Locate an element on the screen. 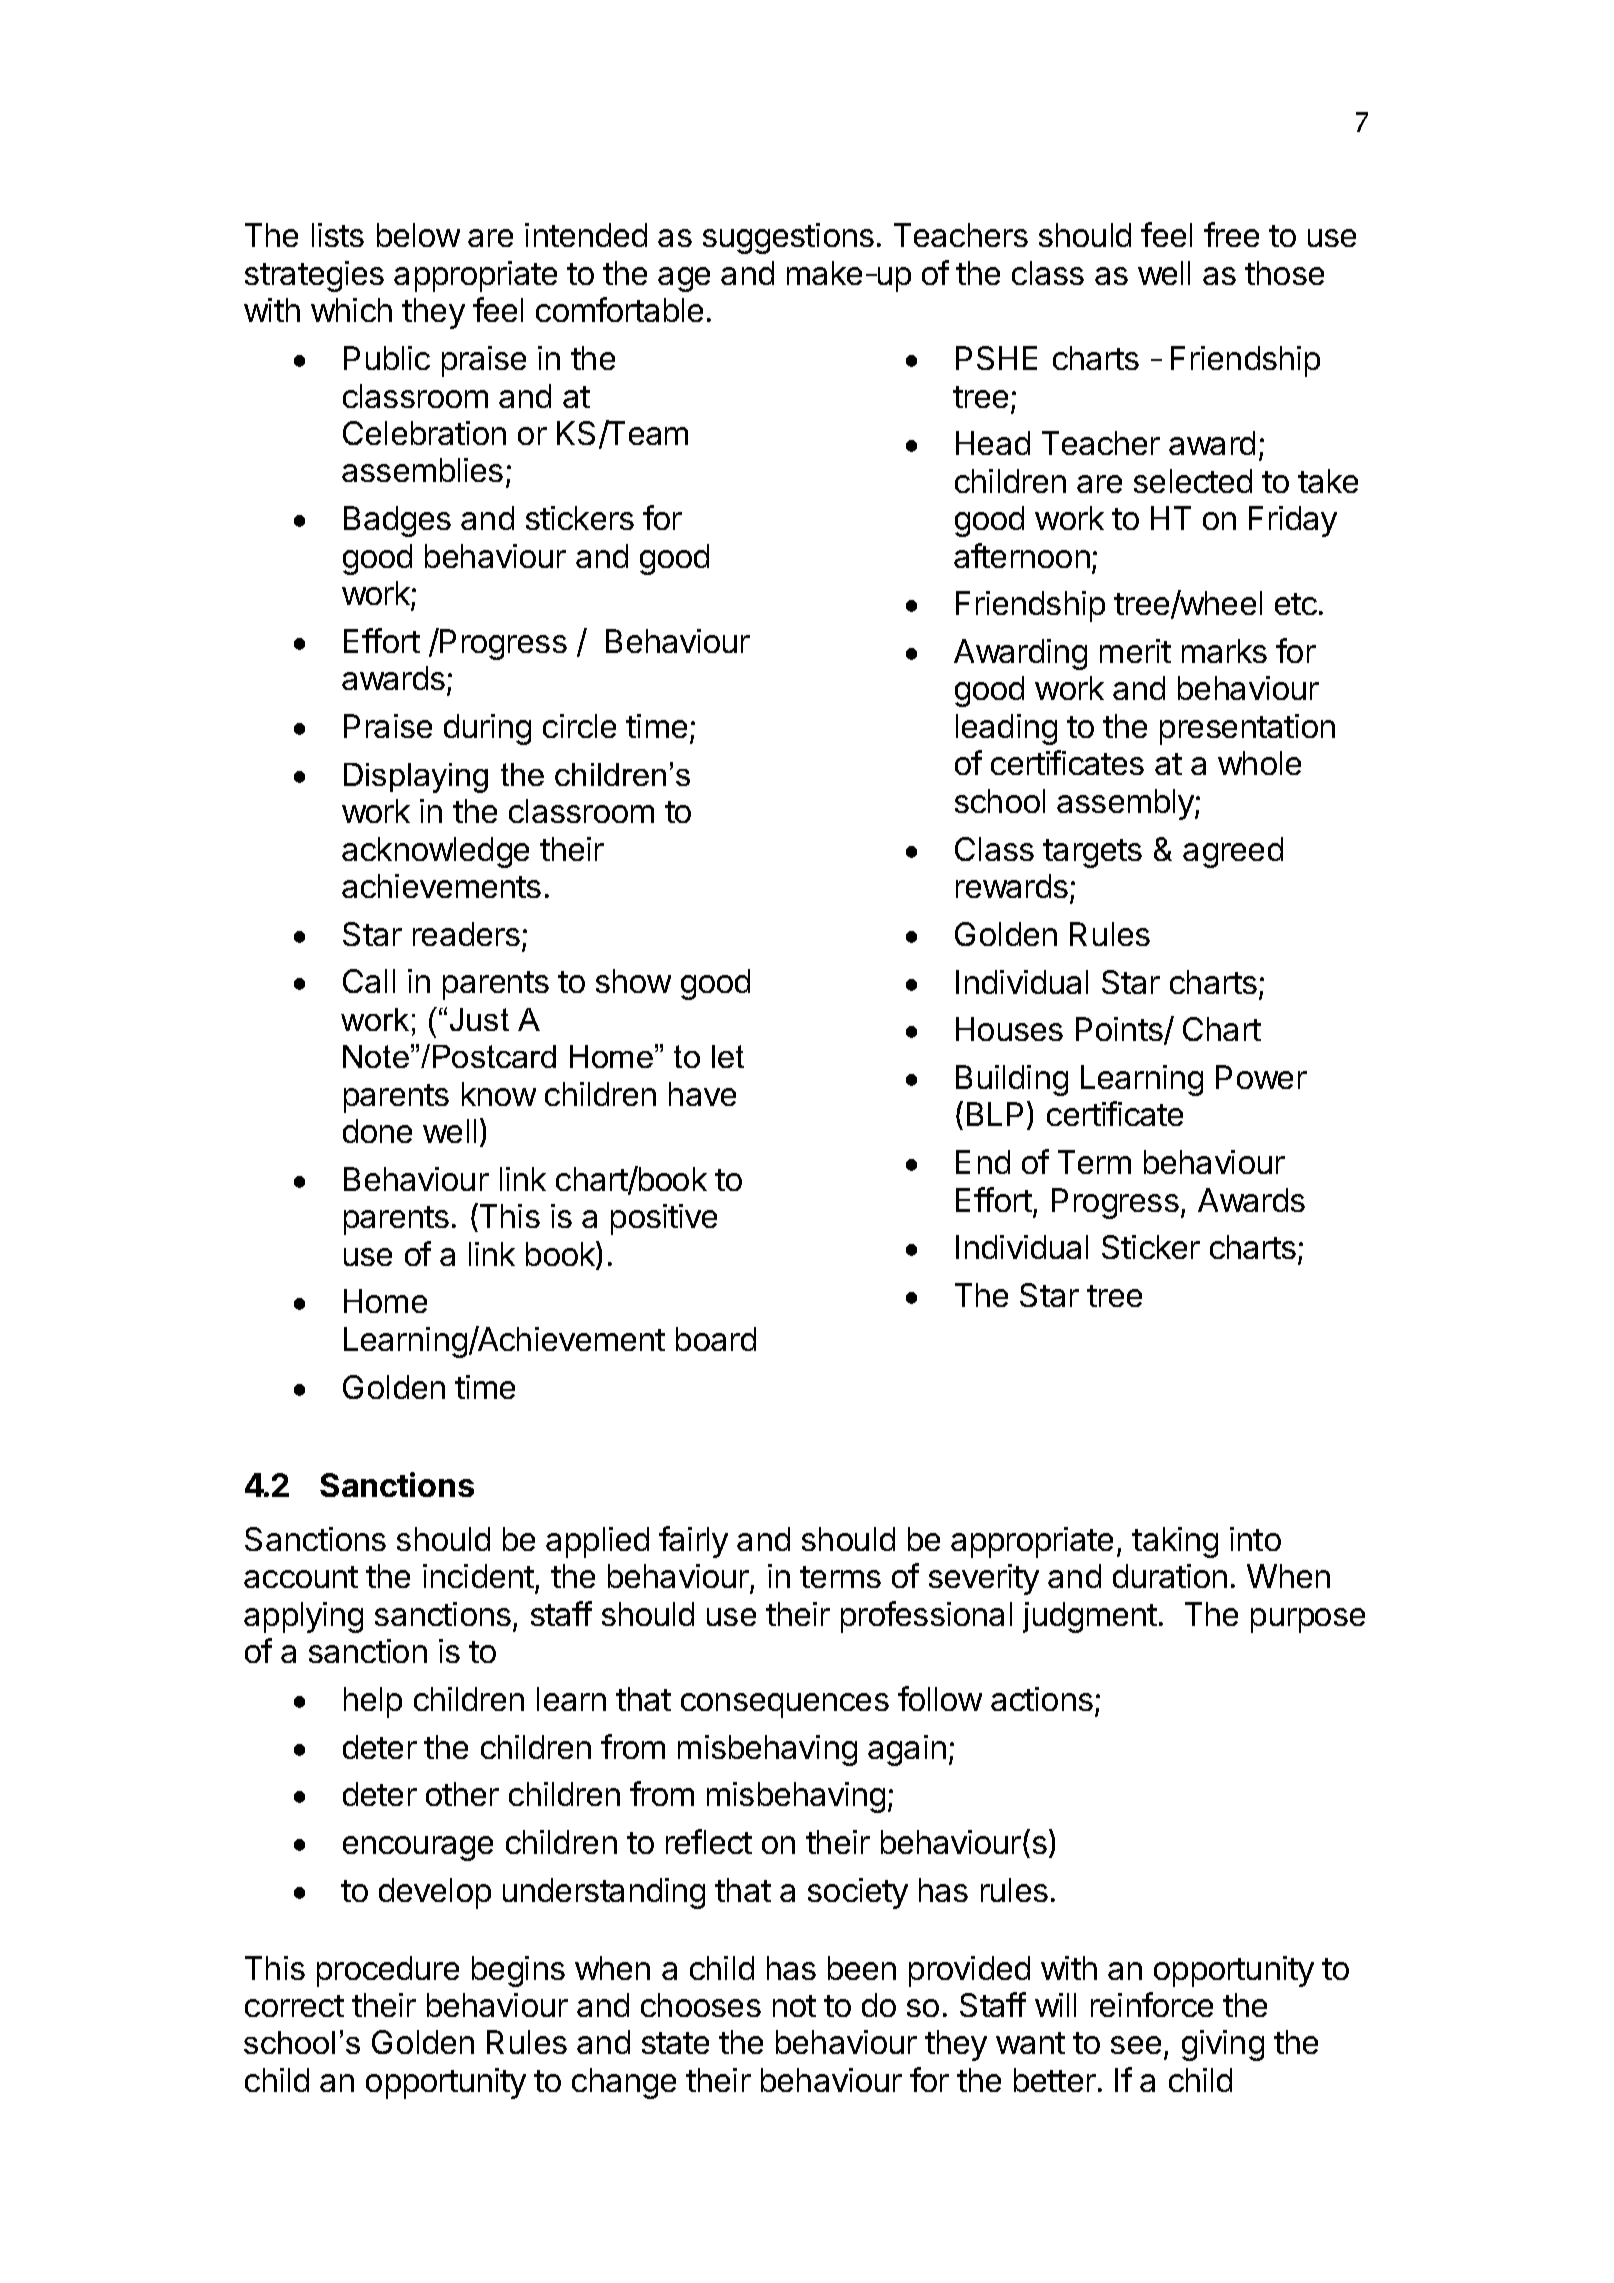 The width and height of the screenshot is (1614, 2283). free is located at coordinates (1231, 234).
